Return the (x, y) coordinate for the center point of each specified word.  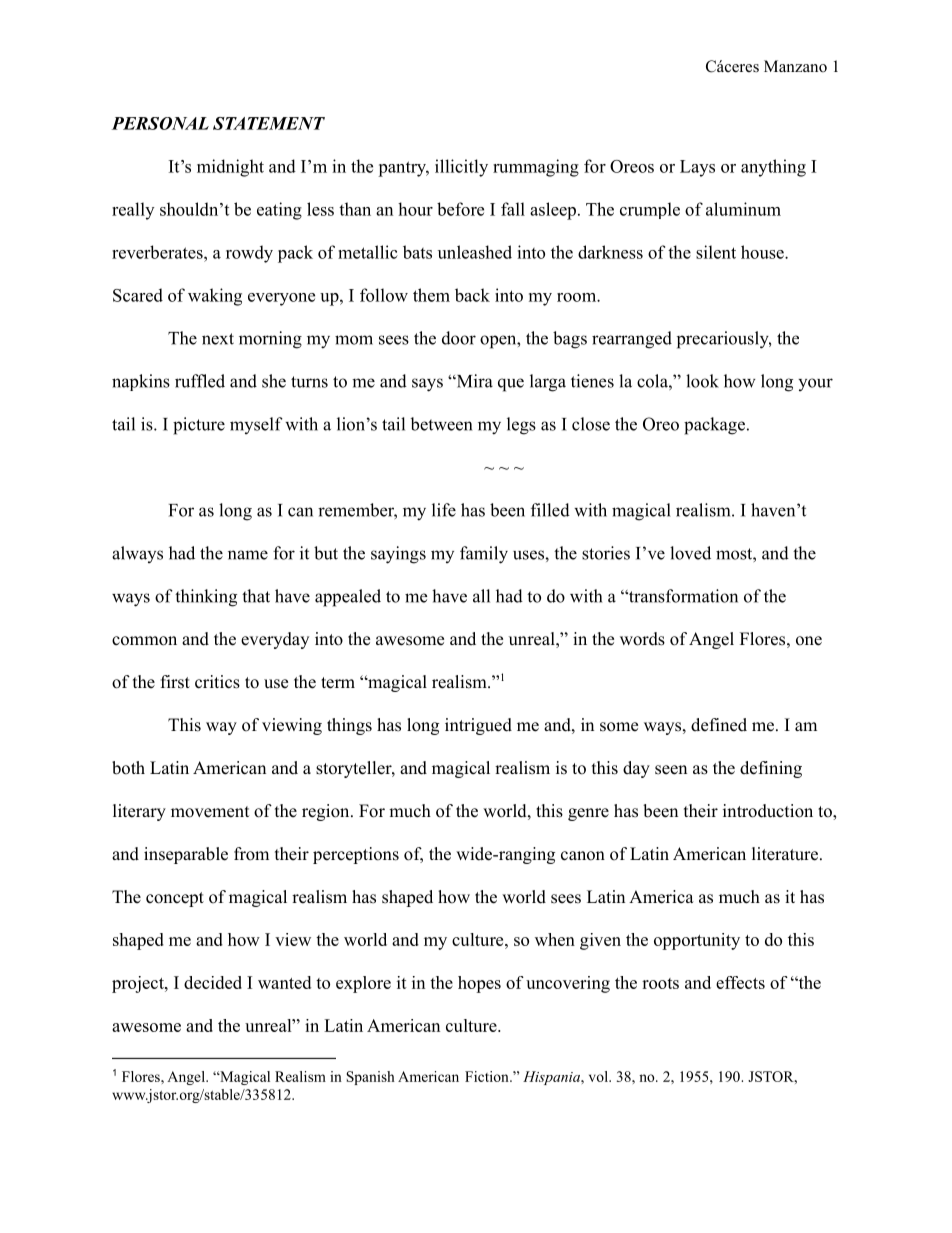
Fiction (488, 1076)
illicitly (461, 168)
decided (213, 982)
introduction (768, 811)
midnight (230, 168)
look (702, 381)
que (511, 385)
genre (588, 814)
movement (210, 812)
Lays (697, 168)
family (484, 555)
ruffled (200, 381)
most (735, 554)
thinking (206, 598)
